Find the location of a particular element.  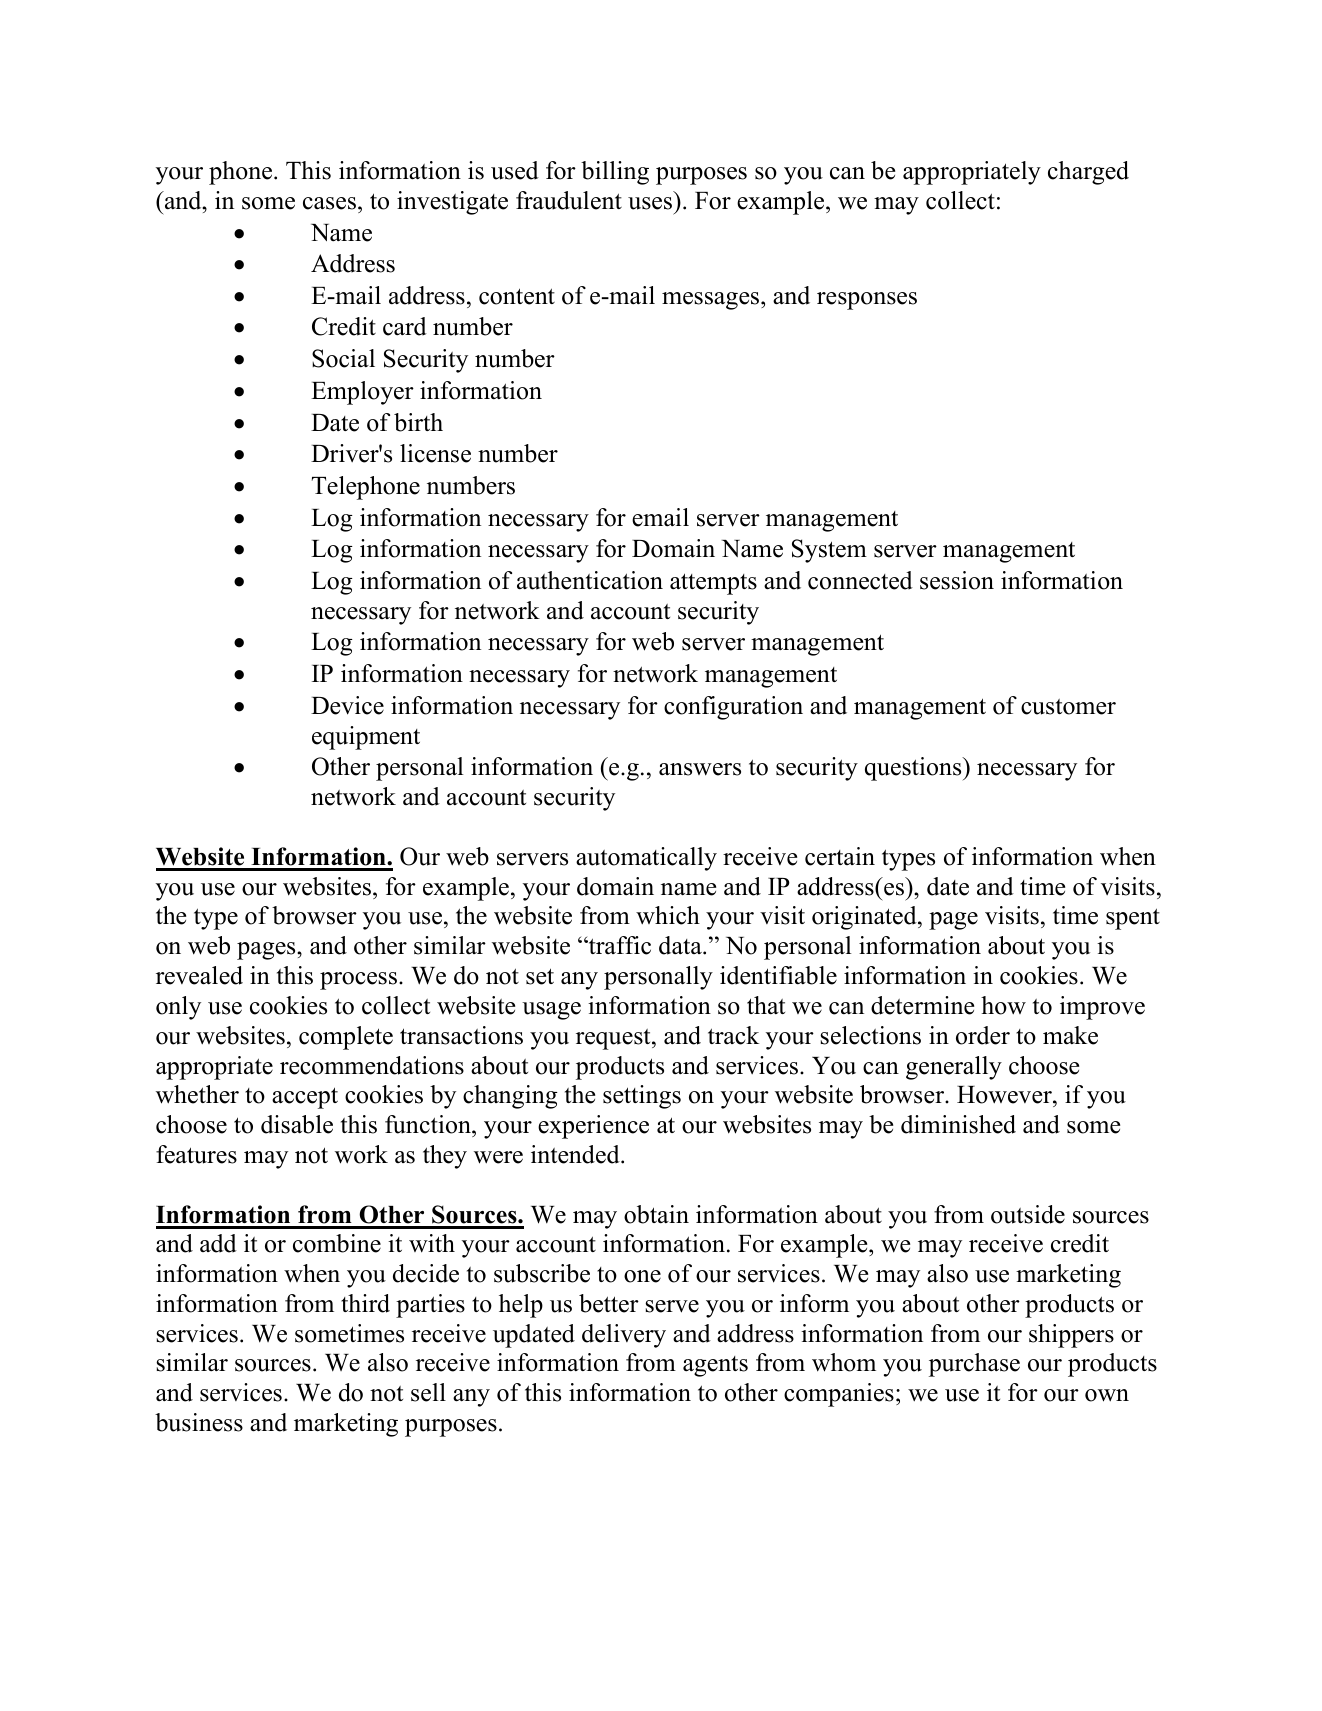

charged is located at coordinates (1088, 173).
